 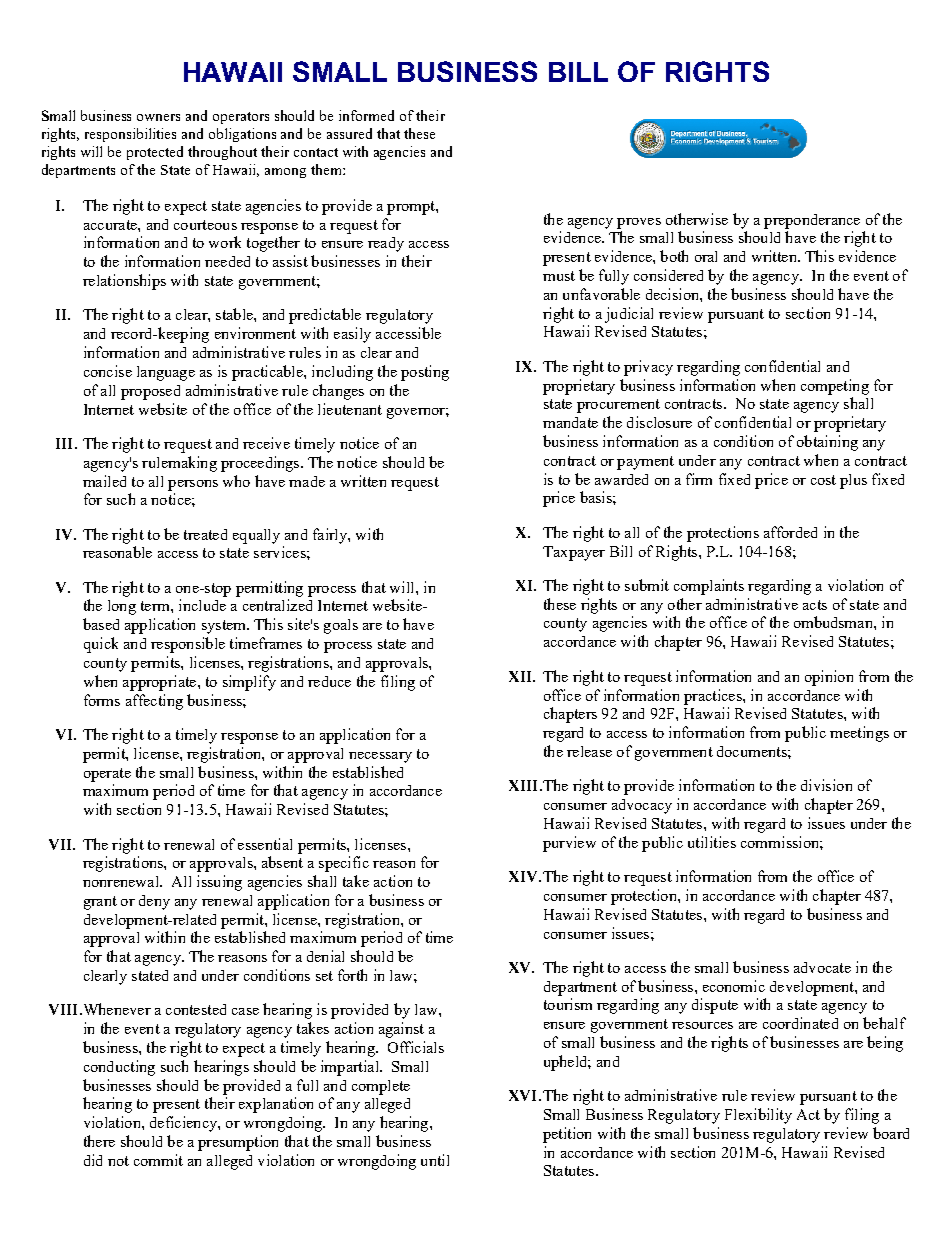 I want to click on prompt, so click(x=412, y=208).
